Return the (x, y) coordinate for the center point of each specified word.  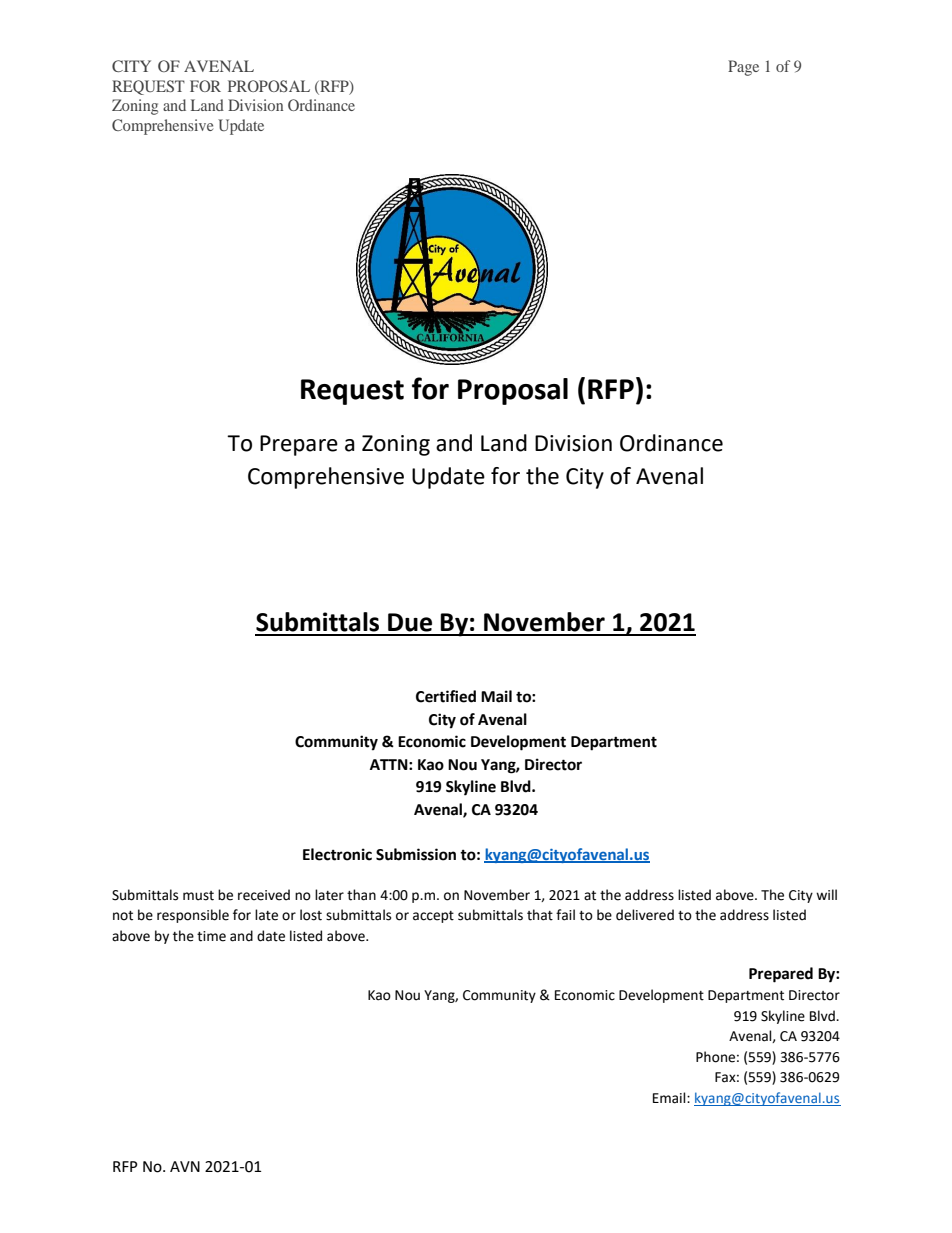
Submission (416, 854)
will (826, 894)
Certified (446, 696)
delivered (645, 915)
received (264, 895)
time (211, 936)
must (198, 896)
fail (565, 915)
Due (410, 622)
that (540, 915)
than (361, 895)
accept (433, 917)
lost (311, 915)
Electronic (337, 854)
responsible (193, 916)
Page (743, 68)
